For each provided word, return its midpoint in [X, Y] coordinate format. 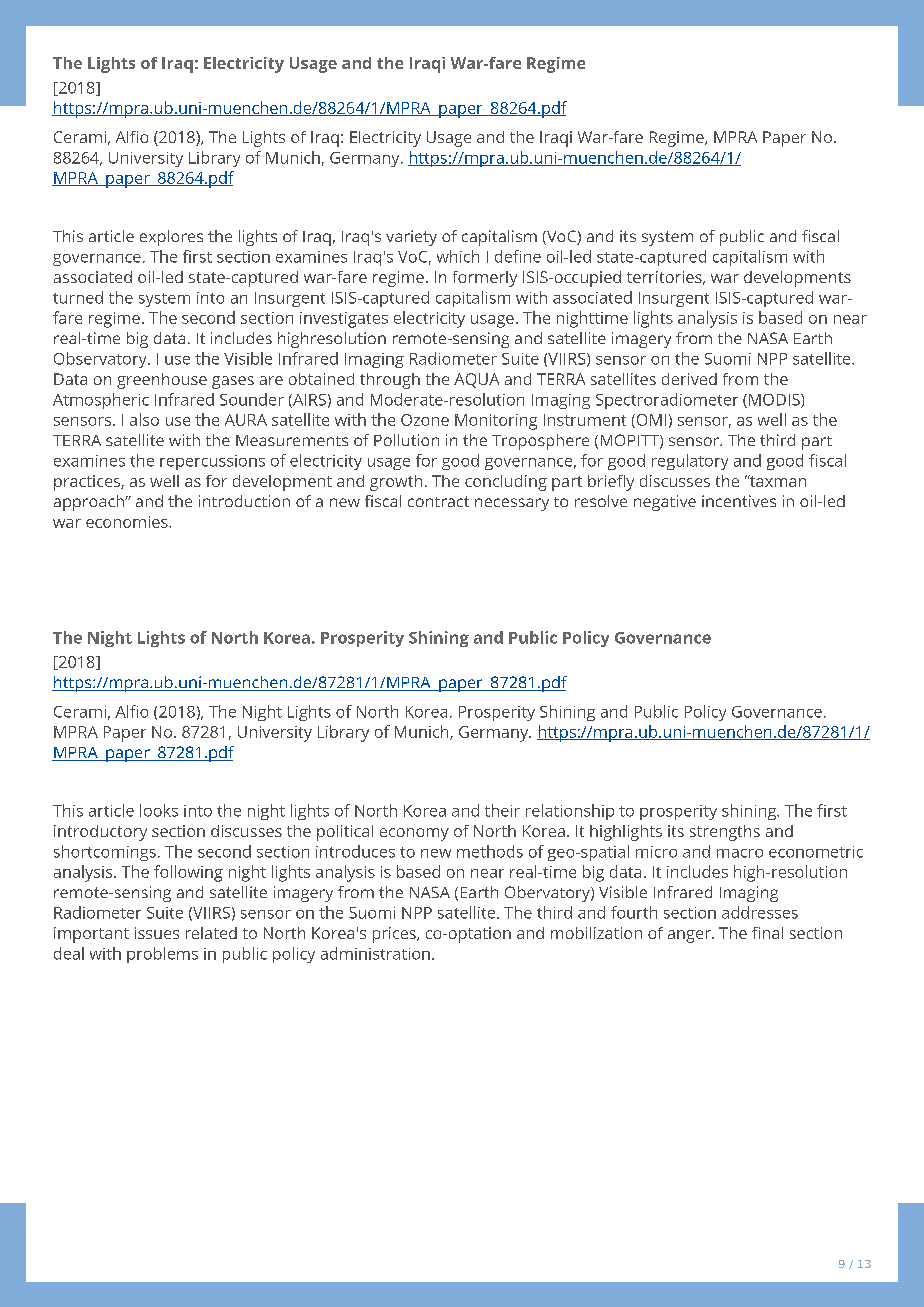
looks [159, 810]
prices [395, 935]
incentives [739, 501]
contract [438, 501]
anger [690, 936]
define [518, 256]
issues [157, 933]
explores [171, 238]
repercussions [212, 462]
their [502, 810]
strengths [725, 833]
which [458, 256]
